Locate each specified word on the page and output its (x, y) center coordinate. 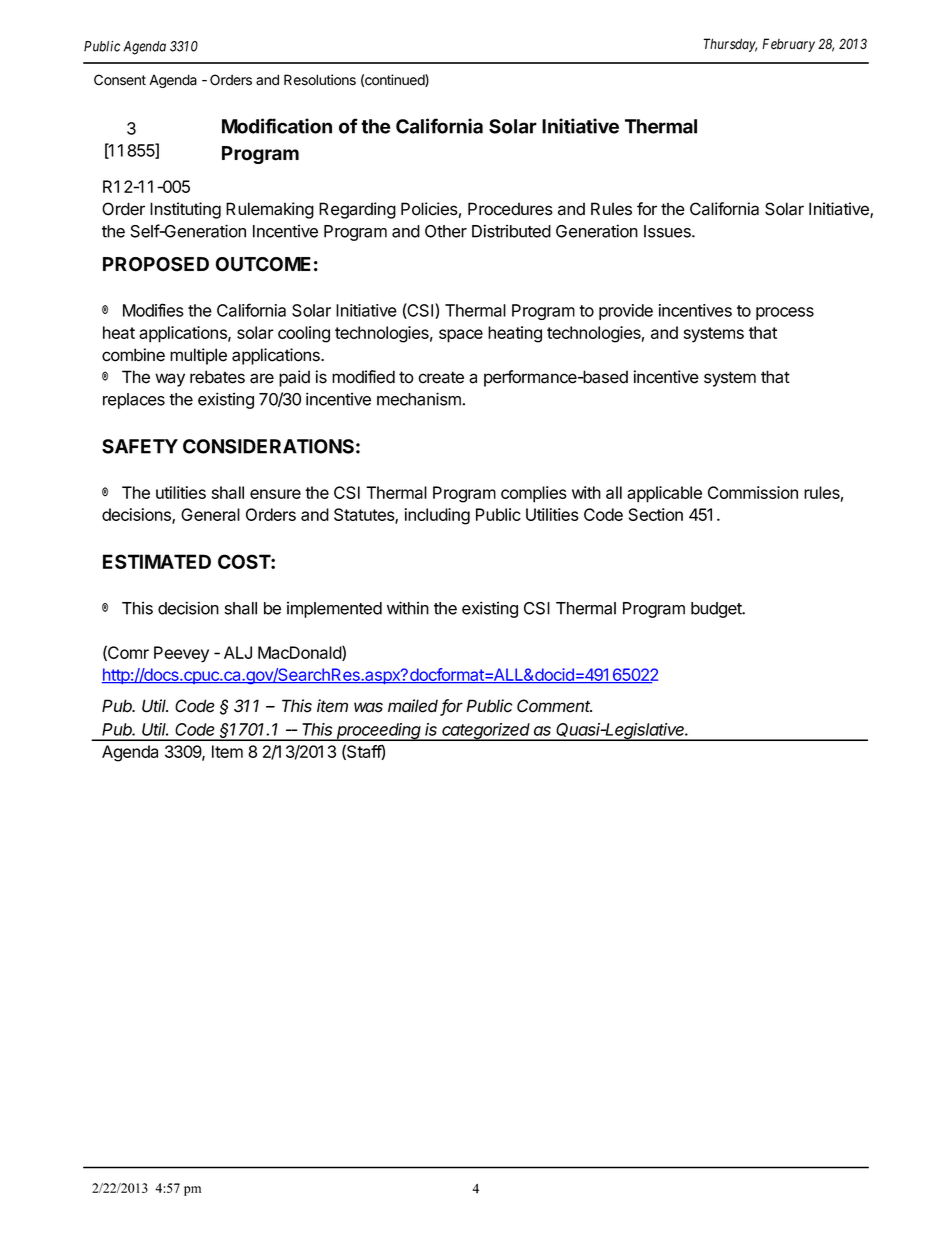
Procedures (510, 209)
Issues (668, 231)
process (785, 313)
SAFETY (140, 446)
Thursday (730, 45)
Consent (120, 80)
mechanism (420, 399)
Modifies (153, 310)
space (461, 336)
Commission (753, 492)
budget (717, 610)
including (437, 516)
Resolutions (320, 80)
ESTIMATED (157, 561)
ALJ (238, 652)
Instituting (185, 210)
